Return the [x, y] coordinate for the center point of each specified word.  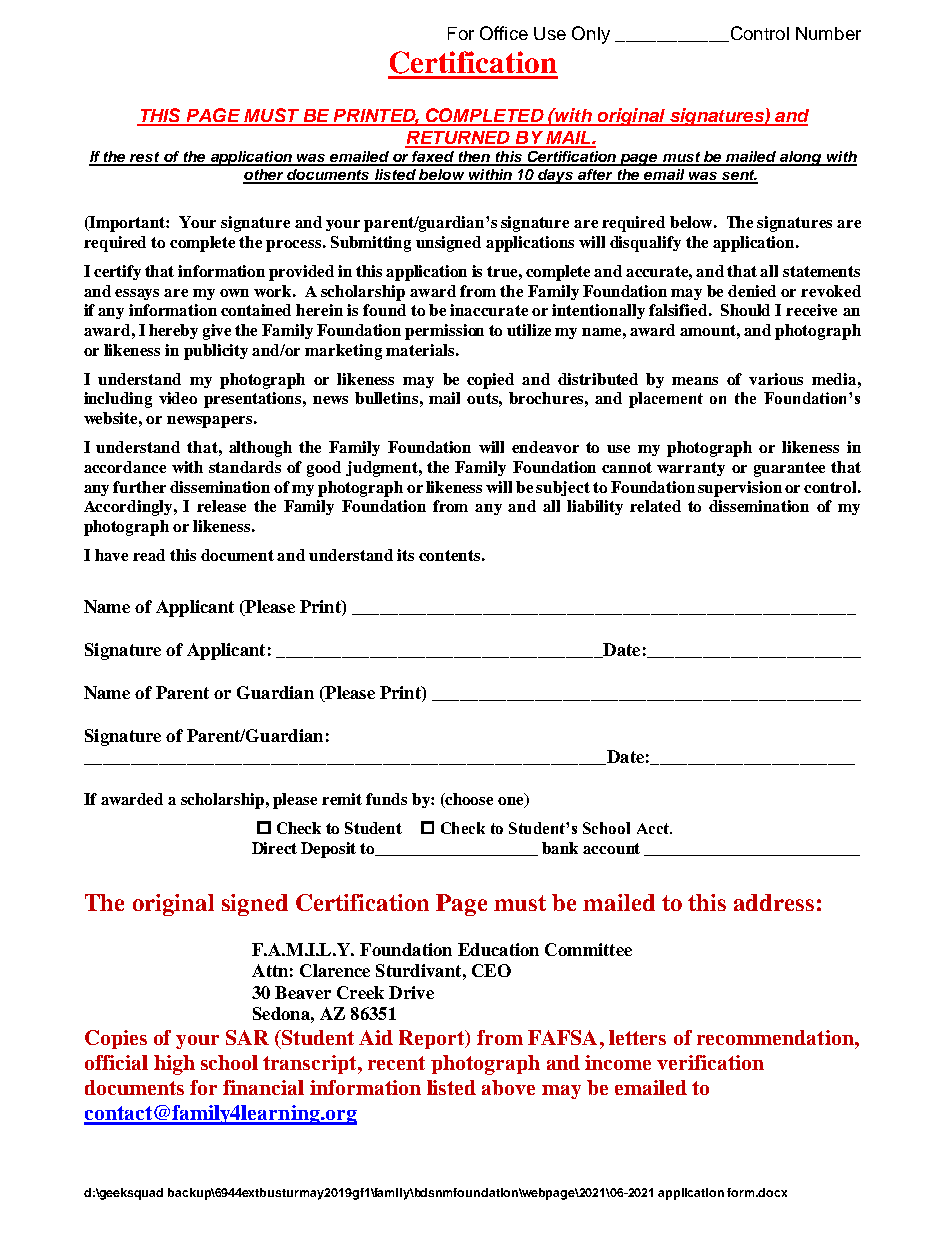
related [655, 506]
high [174, 1065]
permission [444, 332]
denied [752, 291]
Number [828, 33]
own [234, 293]
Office [504, 33]
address [774, 902]
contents [449, 555]
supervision [740, 489]
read [149, 555]
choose [468, 800]
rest [145, 158]
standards [245, 467]
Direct [274, 848]
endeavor [545, 447]
